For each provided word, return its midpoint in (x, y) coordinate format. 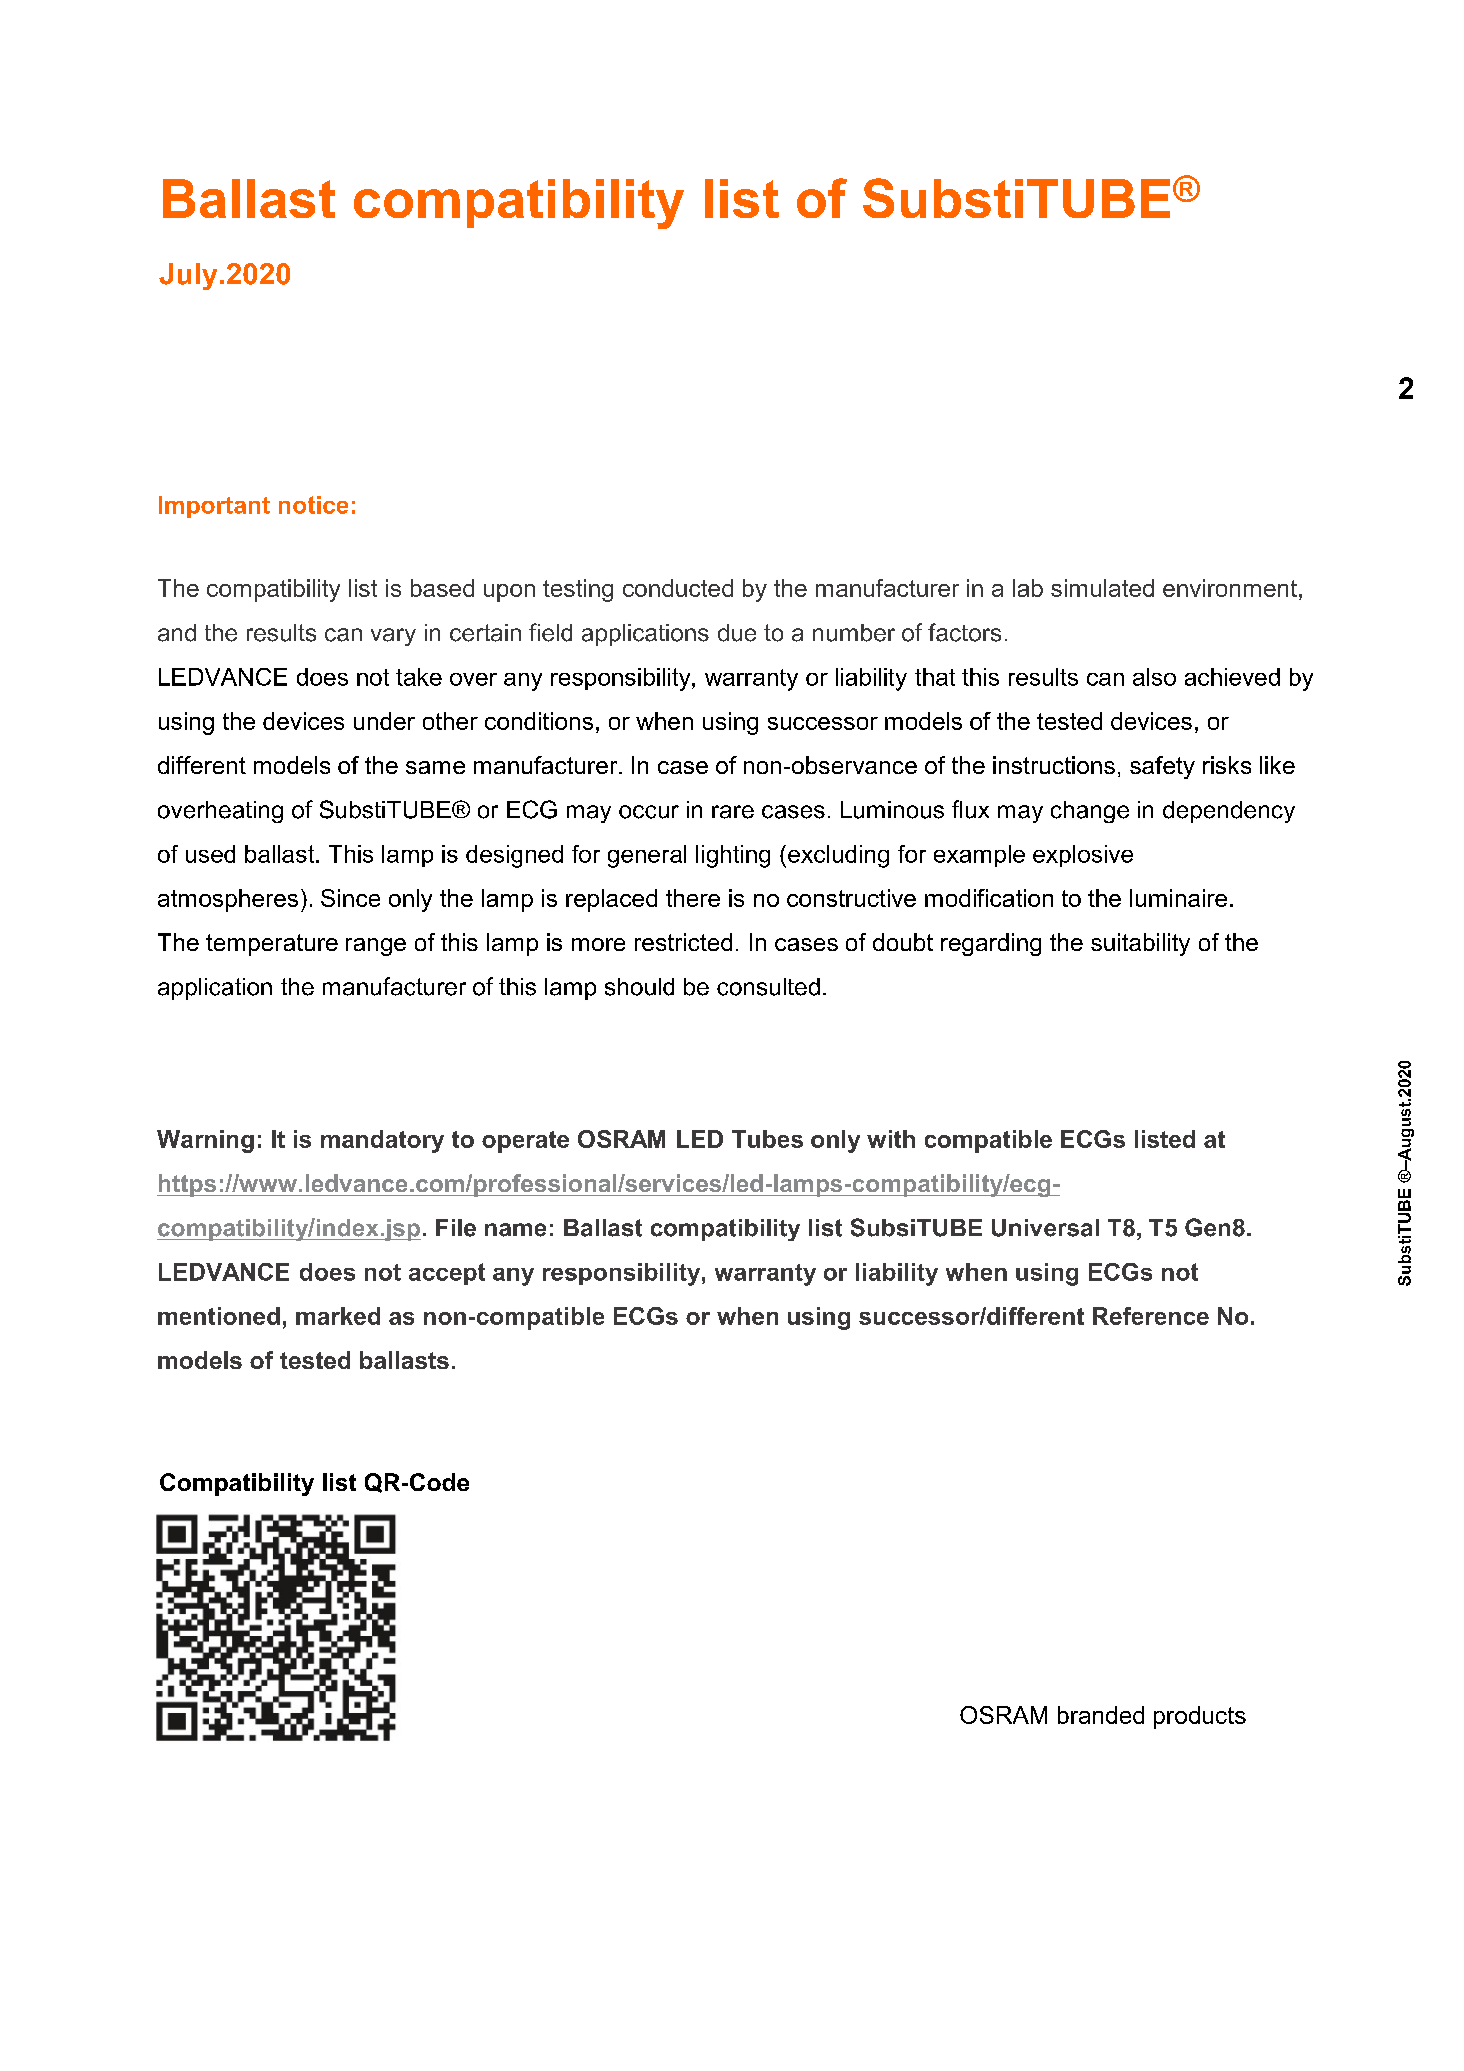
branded (1101, 1715)
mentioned (219, 1316)
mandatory (382, 1141)
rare (733, 812)
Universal (1045, 1228)
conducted (678, 588)
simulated (1102, 588)
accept (447, 1274)
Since (350, 898)
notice (313, 505)
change (1090, 812)
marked (338, 1316)
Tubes (767, 1139)
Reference (1151, 1316)
